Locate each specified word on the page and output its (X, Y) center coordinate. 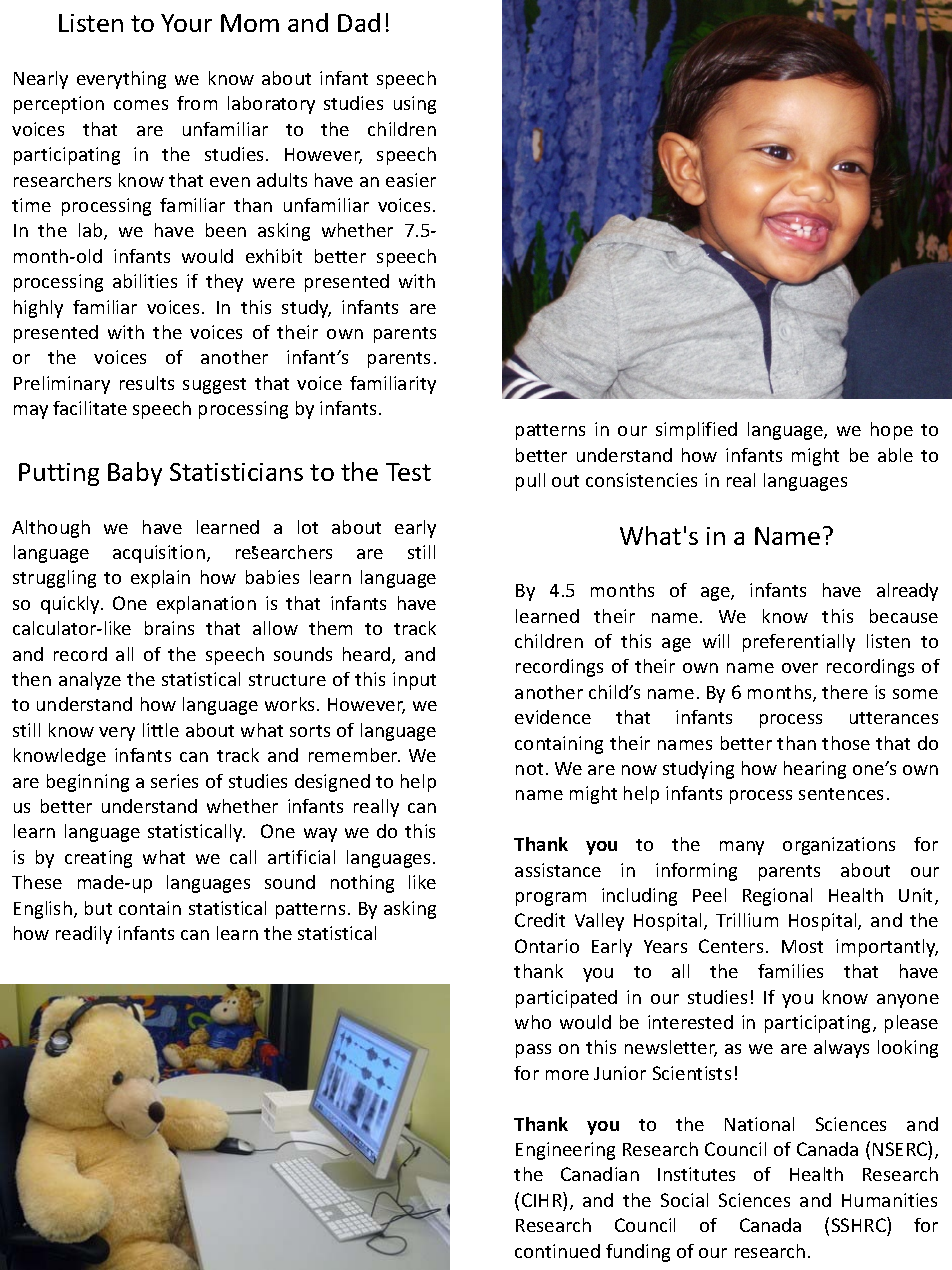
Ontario (547, 946)
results (147, 383)
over (800, 668)
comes (141, 105)
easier (411, 180)
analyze (90, 681)
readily (84, 935)
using (415, 105)
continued (557, 1251)
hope (892, 431)
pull (530, 482)
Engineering (565, 1151)
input (414, 681)
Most (802, 946)
